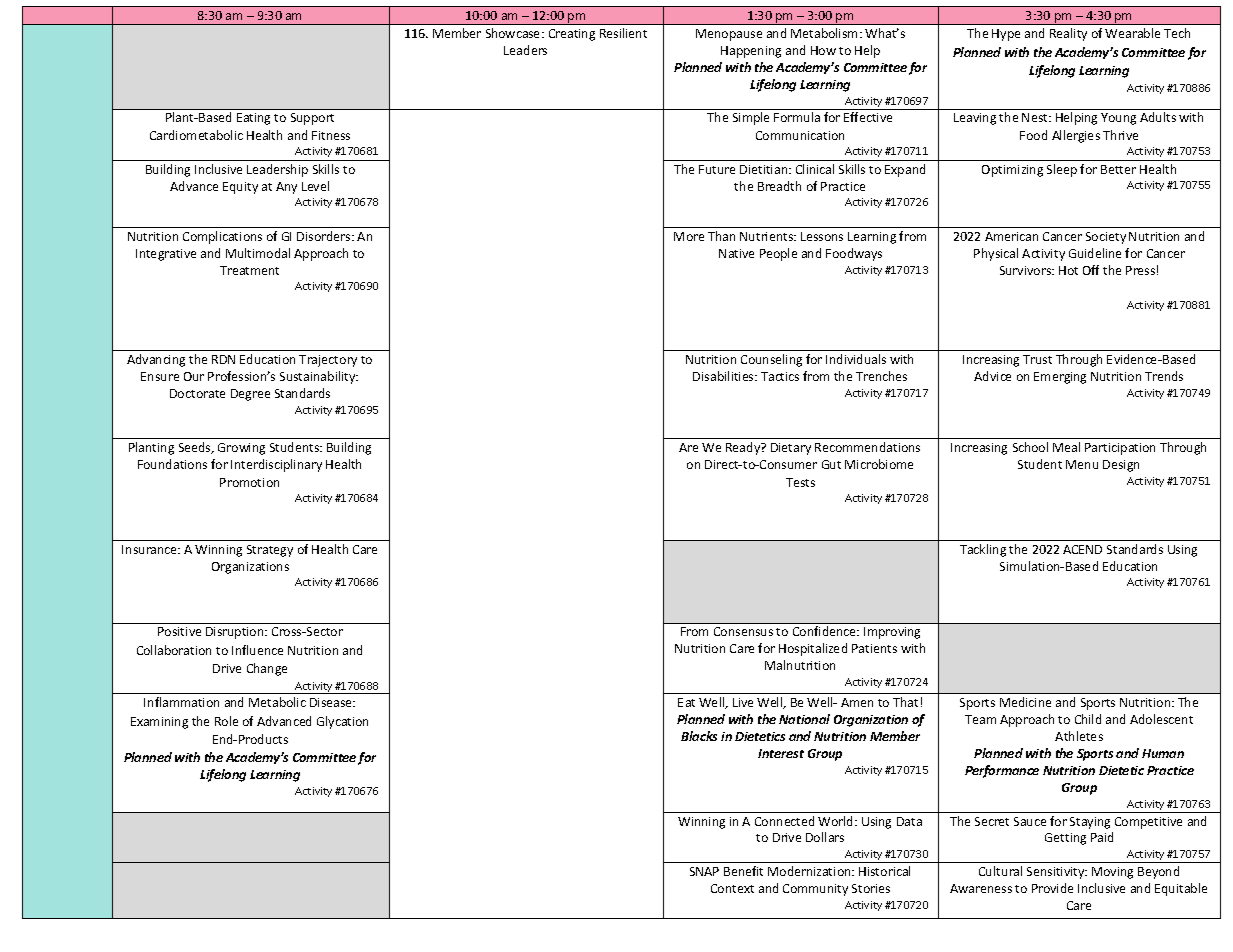 The width and height of the screenshot is (1233, 952). What do you see at coordinates (342, 722) in the screenshot?
I see `Glycation` at bounding box center [342, 722].
